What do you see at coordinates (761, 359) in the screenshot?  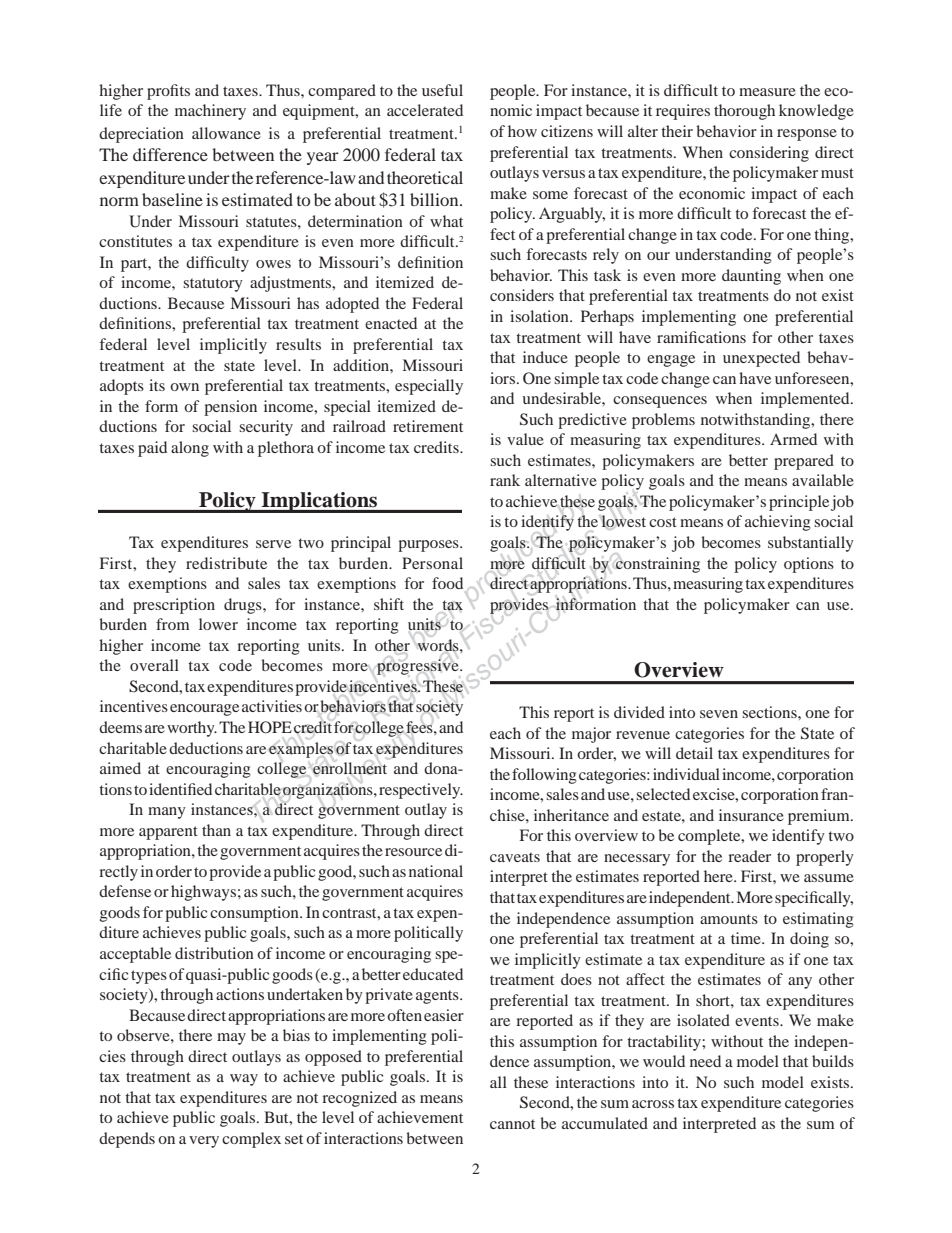 I see `unexpected` at bounding box center [761, 359].
